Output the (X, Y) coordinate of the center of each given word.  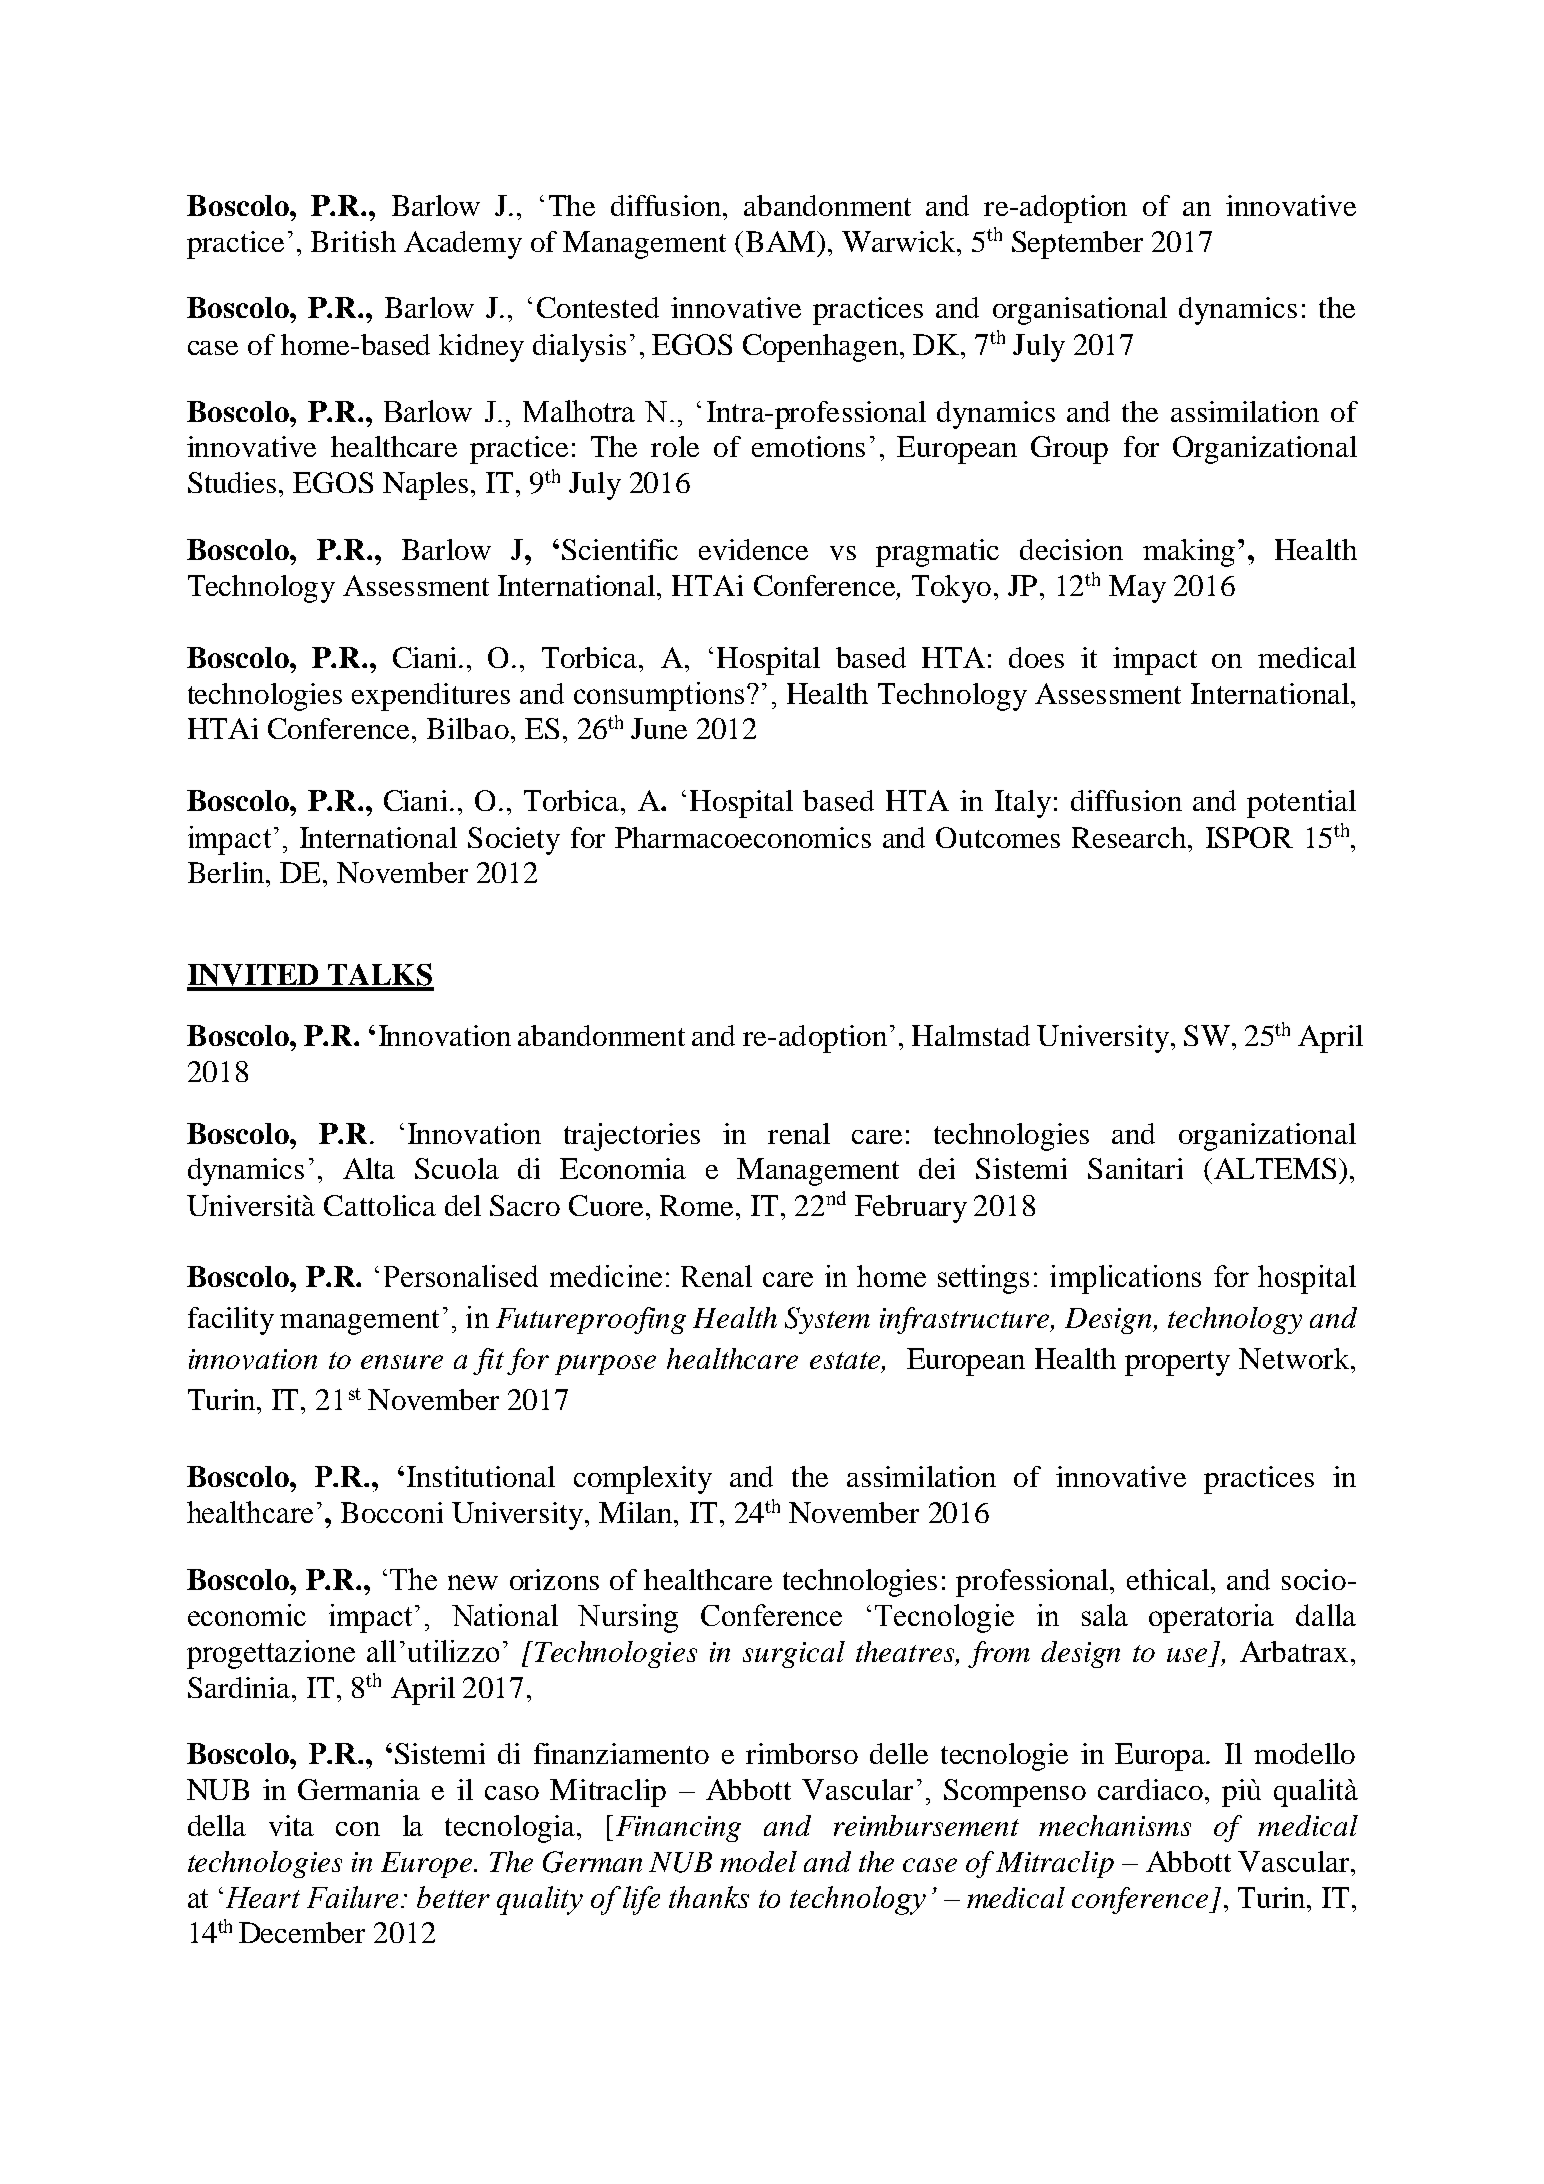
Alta (369, 1168)
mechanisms (1115, 1825)
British (353, 241)
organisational (1080, 311)
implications (1125, 1279)
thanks (709, 1897)
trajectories (632, 1137)
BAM (782, 241)
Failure (354, 1897)
